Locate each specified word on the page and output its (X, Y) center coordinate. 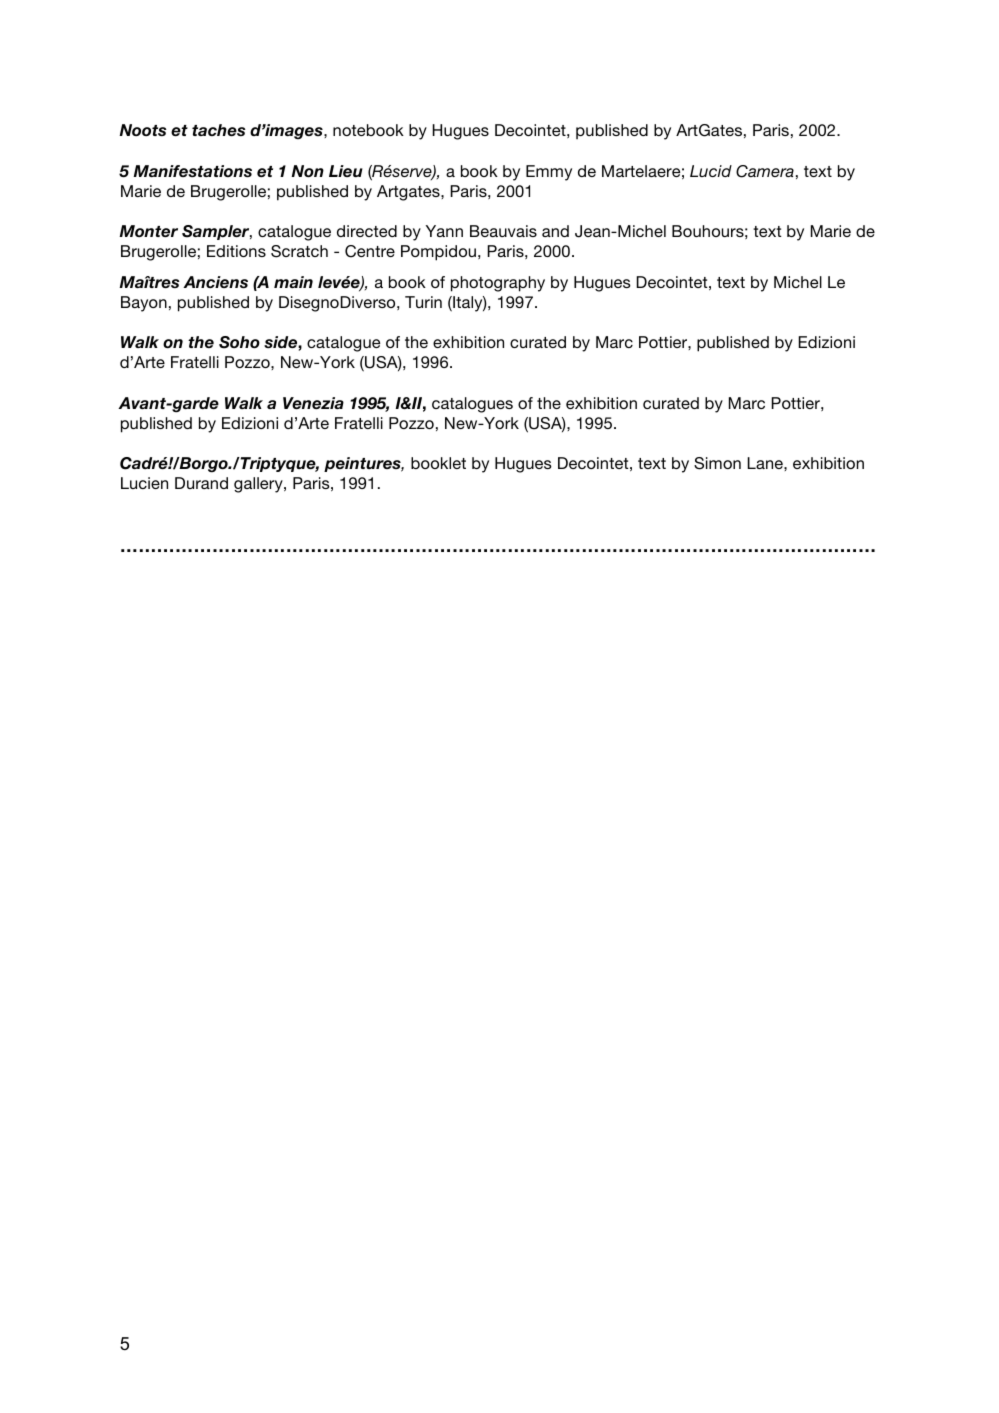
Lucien (144, 483)
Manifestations (192, 171)
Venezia (313, 403)
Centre (370, 251)
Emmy (549, 173)
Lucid (711, 171)
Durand (201, 483)
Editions (236, 251)
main (293, 282)
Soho (239, 342)
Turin (423, 302)
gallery (259, 485)
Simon (717, 463)
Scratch (299, 251)
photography (498, 284)
